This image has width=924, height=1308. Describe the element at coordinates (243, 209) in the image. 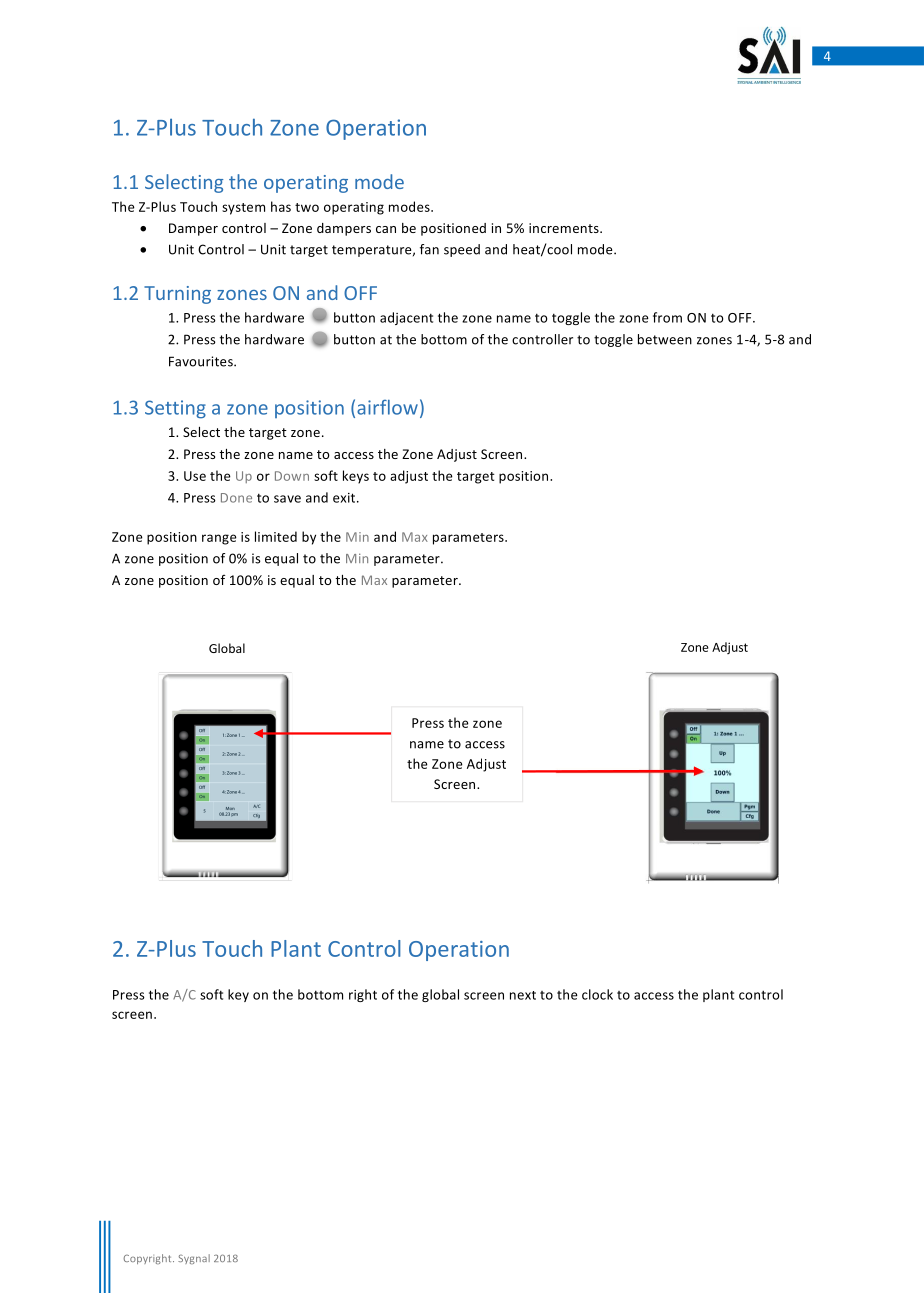

I see `system` at that location.
